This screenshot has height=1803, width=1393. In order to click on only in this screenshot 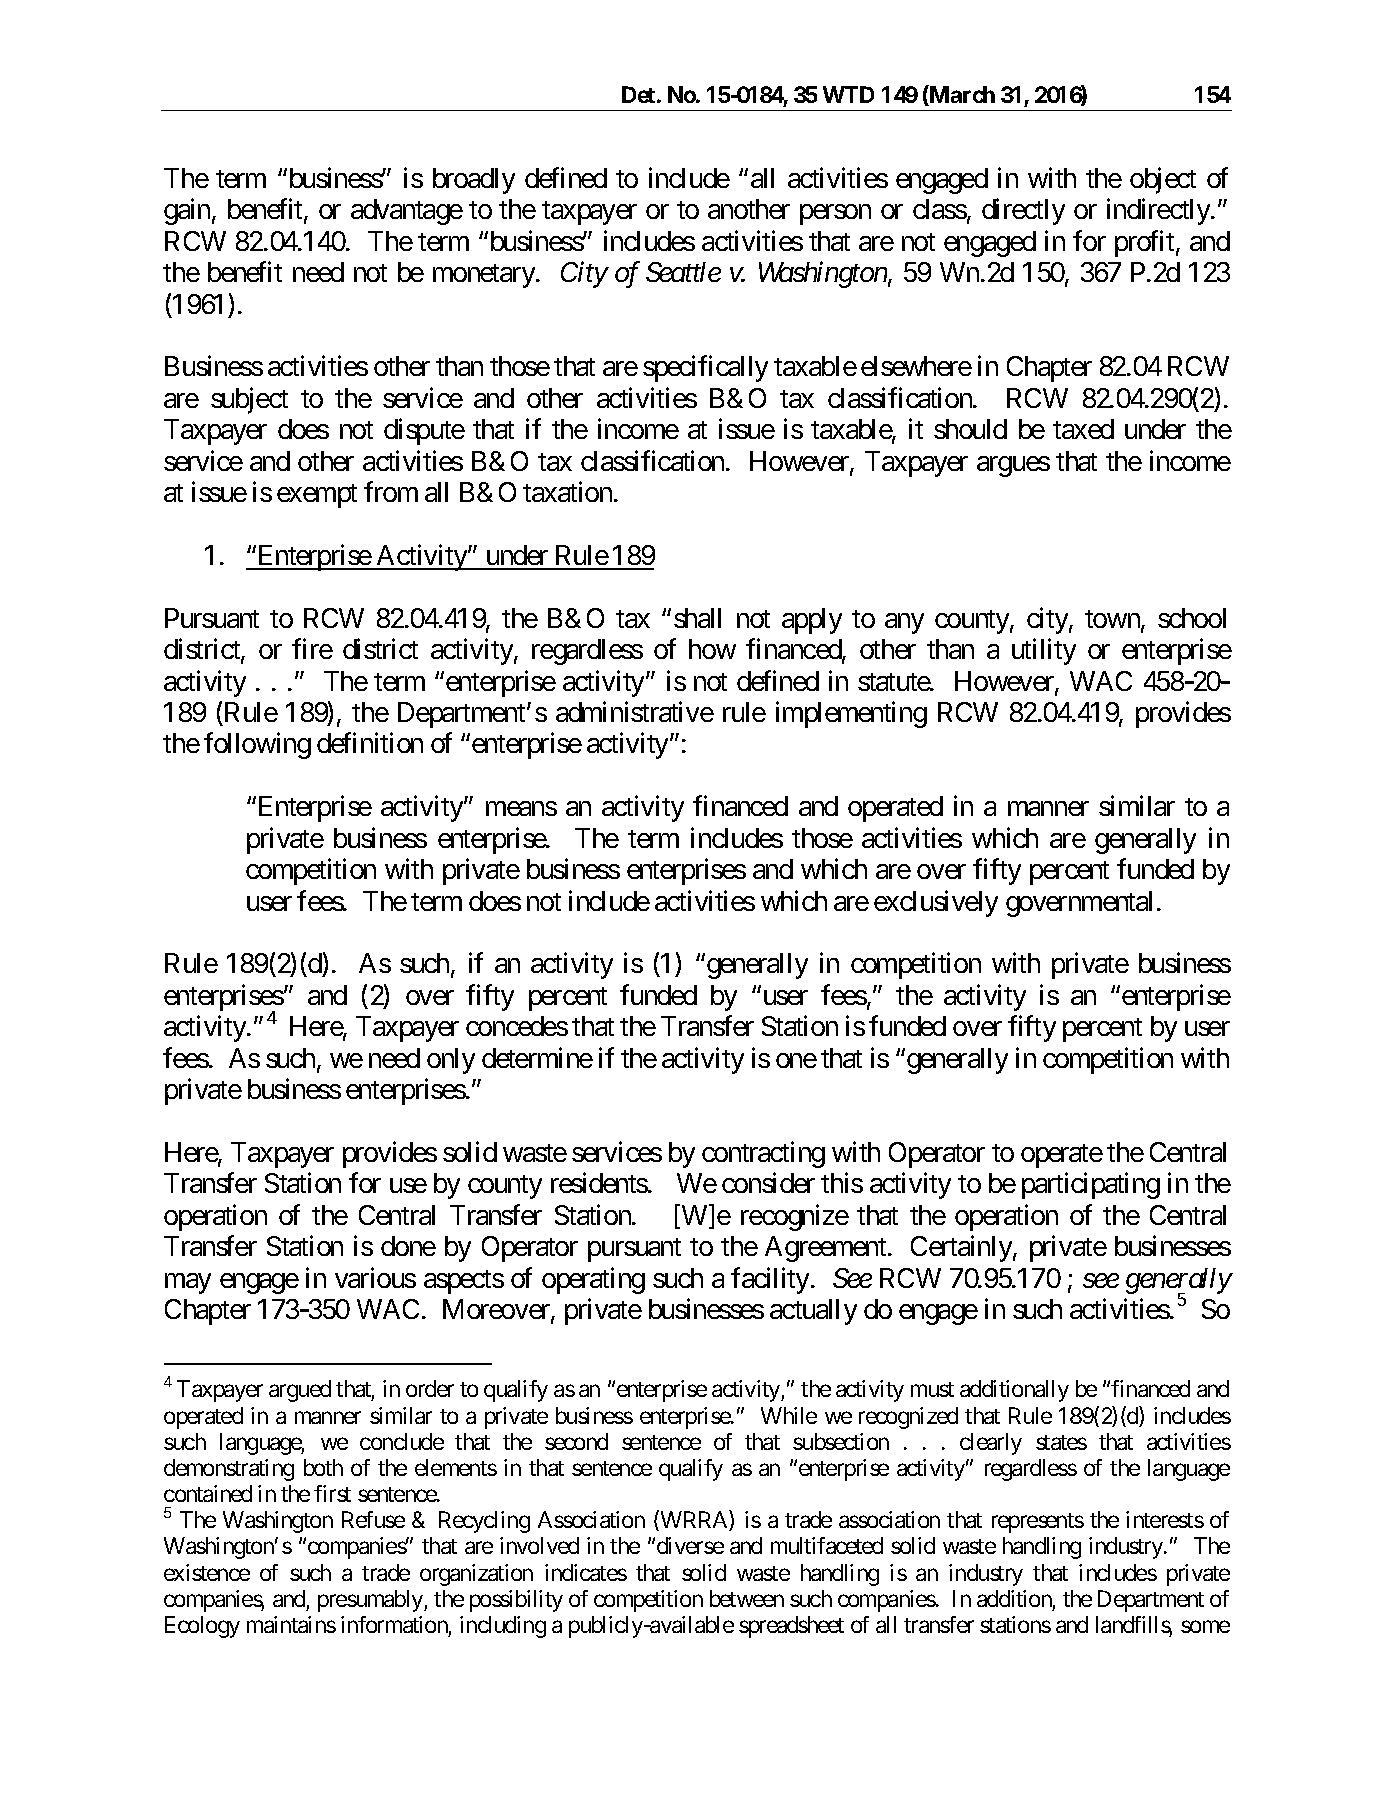, I will do `click(451, 1061)`.
